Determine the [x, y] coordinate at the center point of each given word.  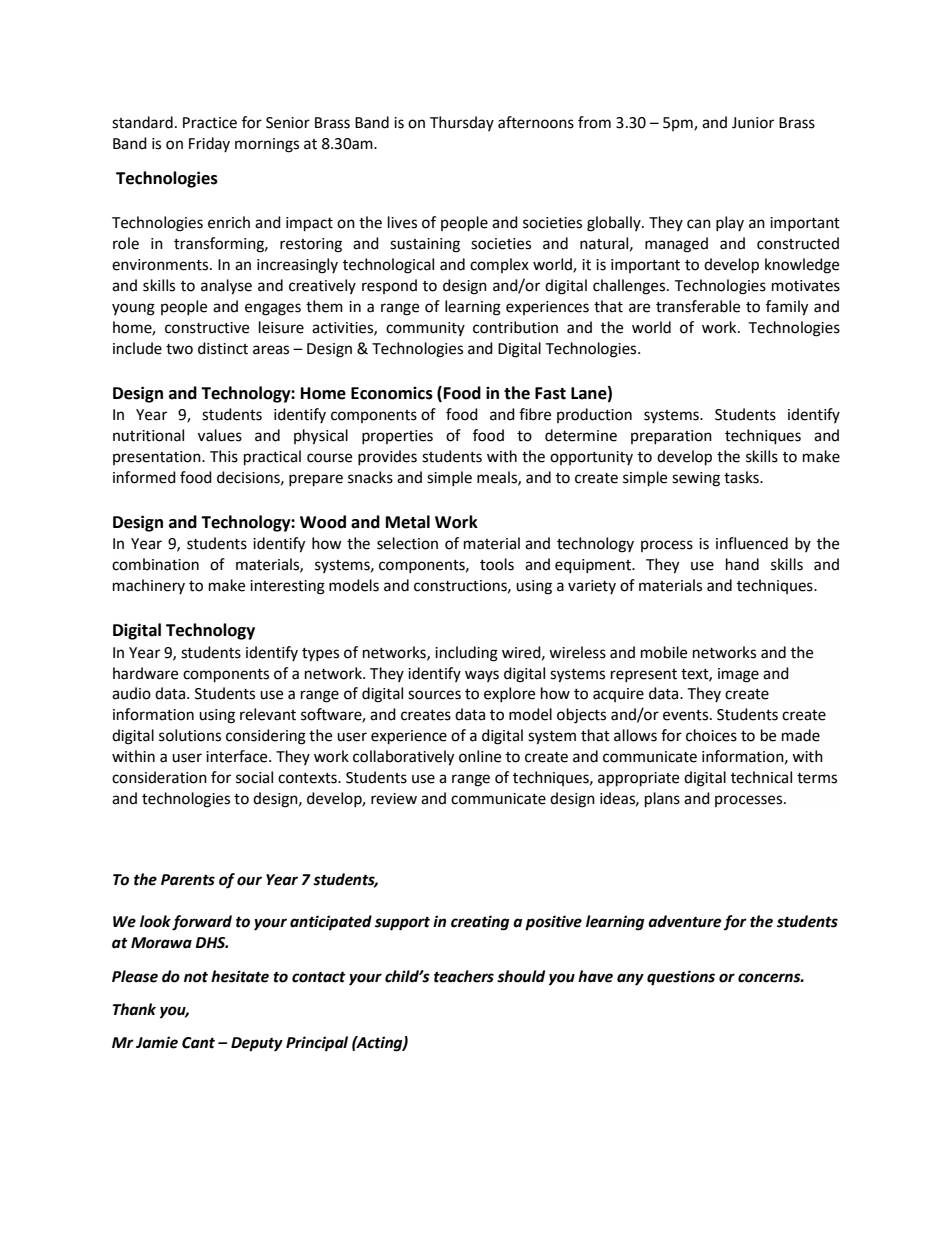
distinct [223, 348]
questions [681, 978]
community [425, 329]
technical [761, 777]
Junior [753, 123]
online [480, 756]
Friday [209, 144]
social [254, 777]
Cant [198, 1043]
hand [742, 564]
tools [497, 564]
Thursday [462, 123]
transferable [698, 306]
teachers [464, 976]
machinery [149, 586]
